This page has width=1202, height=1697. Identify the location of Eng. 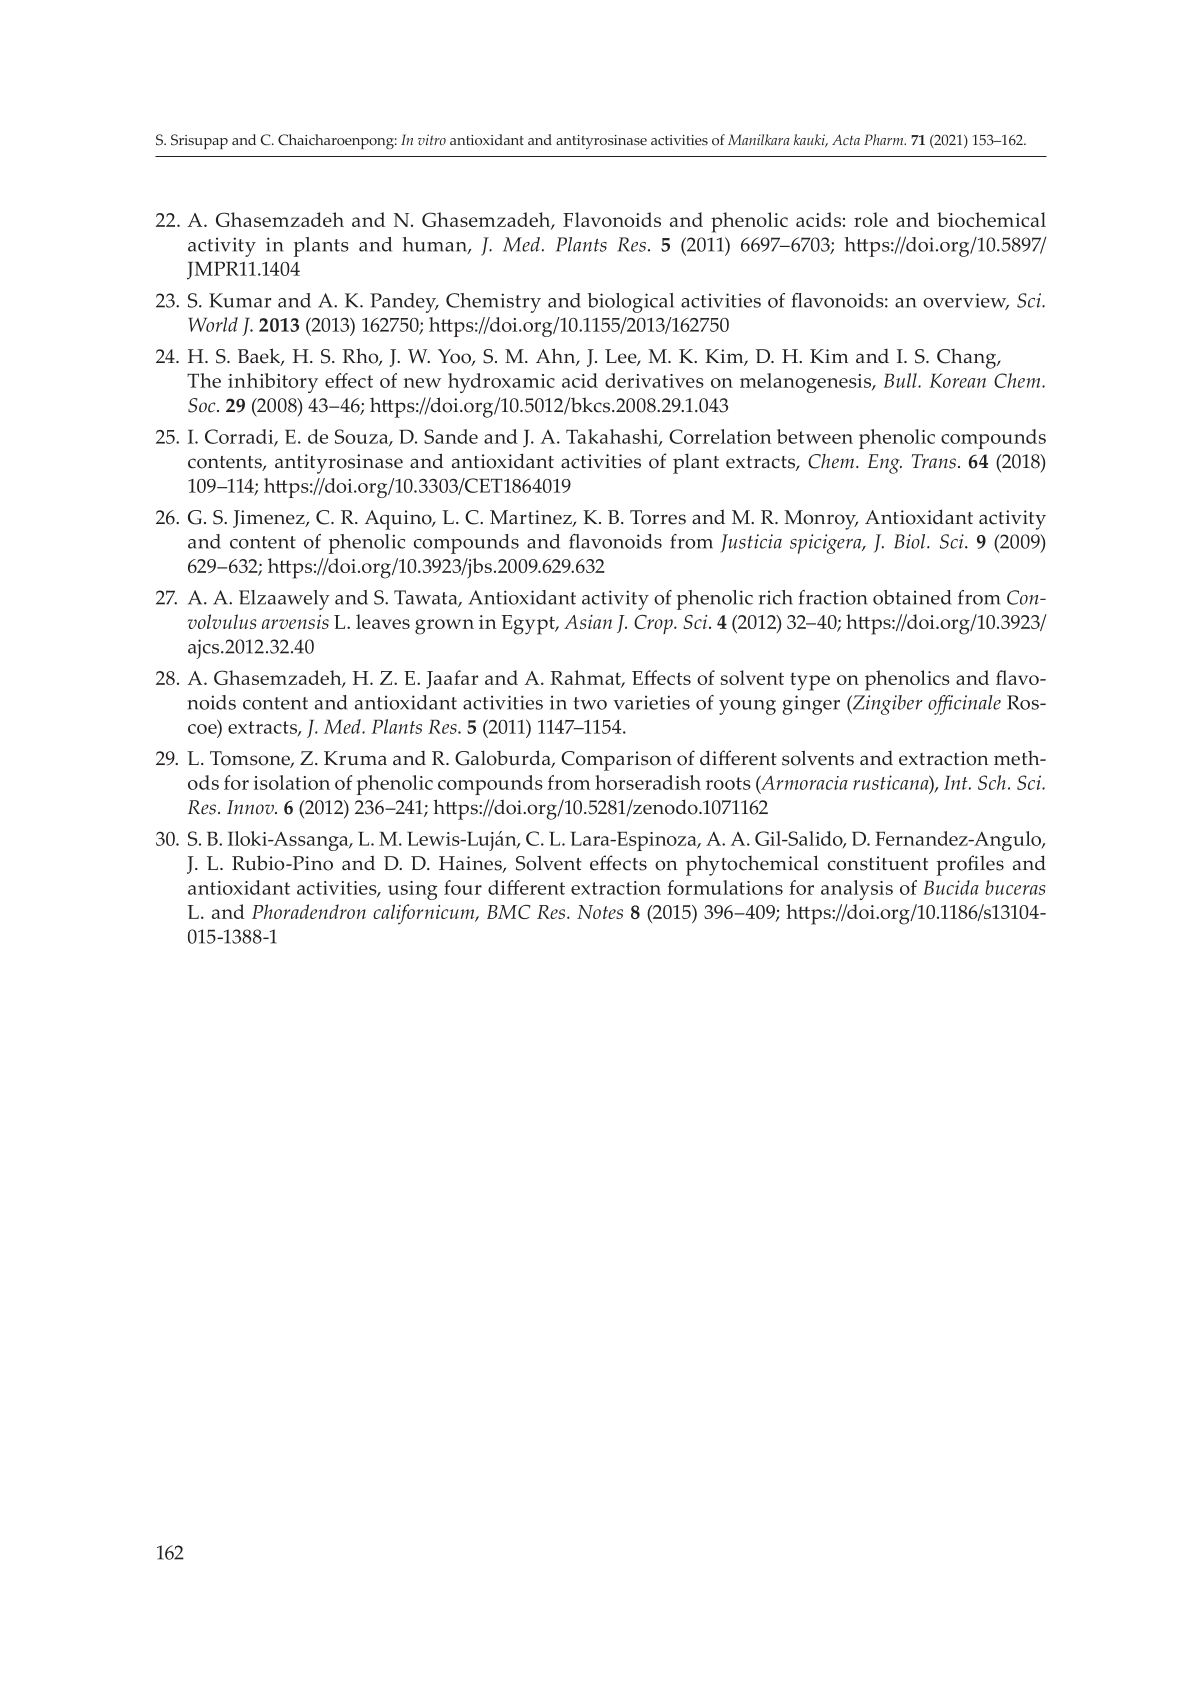
(885, 464).
